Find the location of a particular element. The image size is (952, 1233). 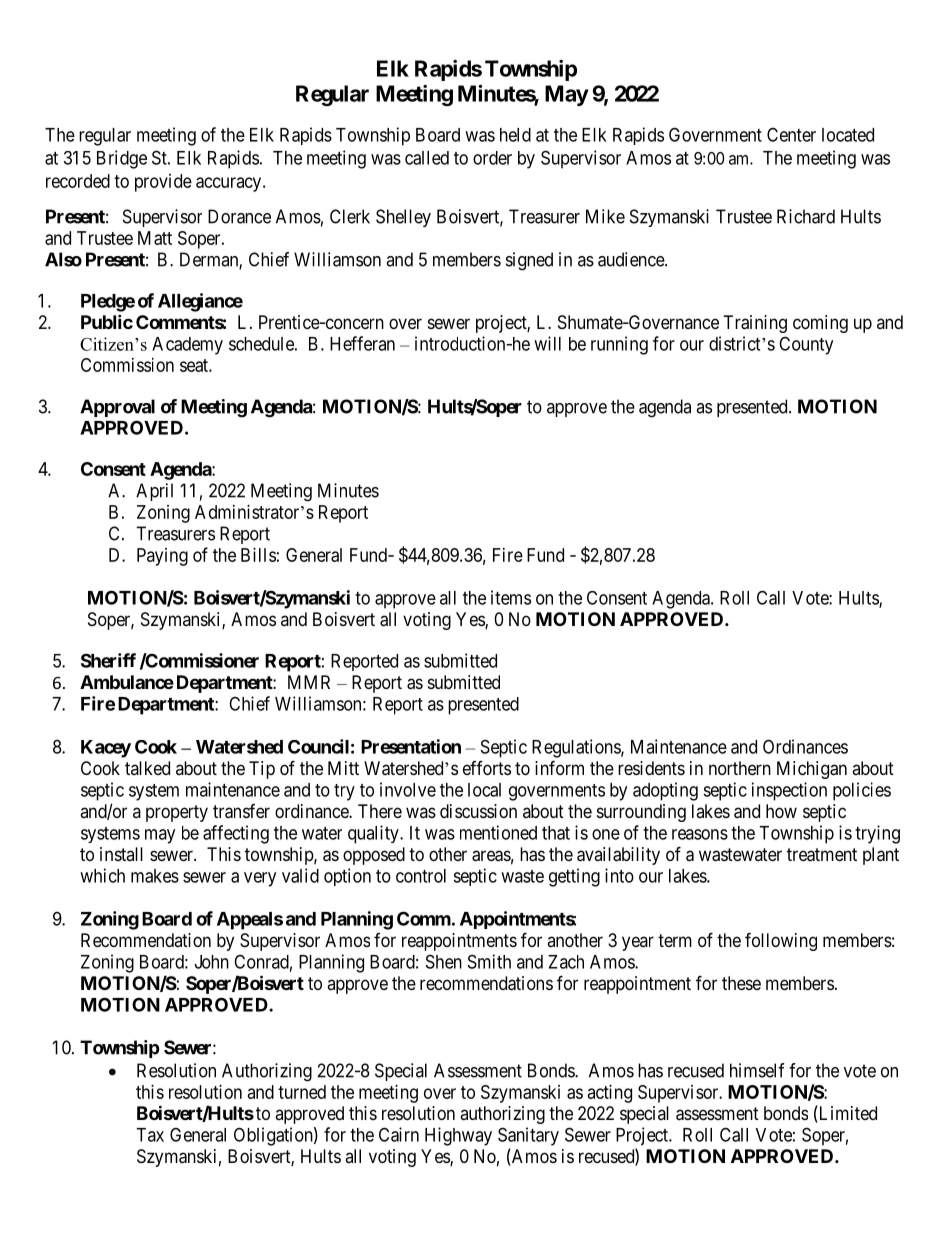

himself is located at coordinates (757, 1070).
